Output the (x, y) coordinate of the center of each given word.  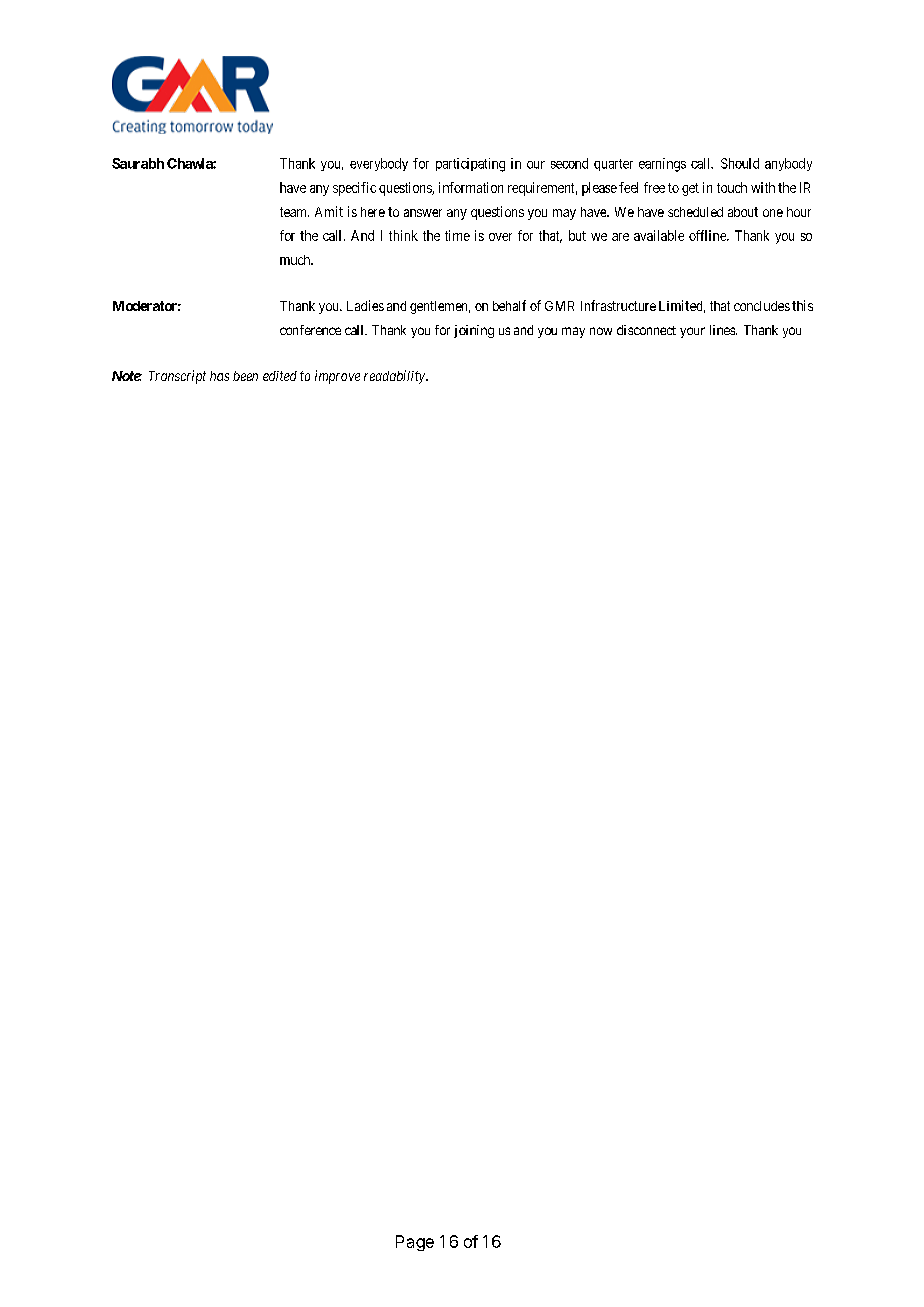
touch (732, 187)
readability (395, 377)
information (471, 187)
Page (415, 1243)
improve (337, 377)
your (692, 332)
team (294, 212)
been (245, 376)
